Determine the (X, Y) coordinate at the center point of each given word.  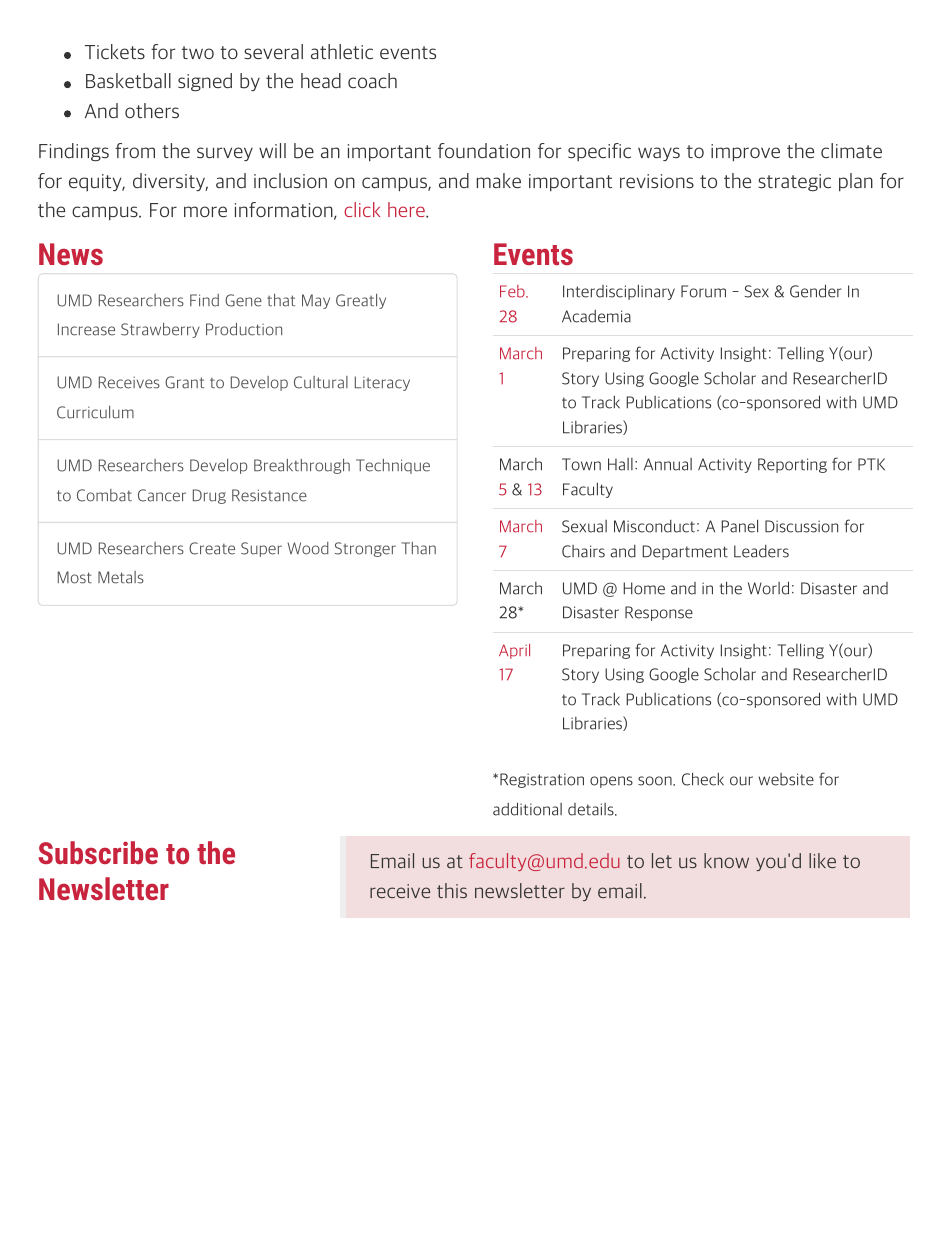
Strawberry (160, 330)
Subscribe (98, 852)
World (768, 588)
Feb (513, 291)
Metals (121, 577)
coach (372, 81)
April (514, 651)
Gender (815, 291)
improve (745, 152)
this (452, 890)
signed (205, 82)
